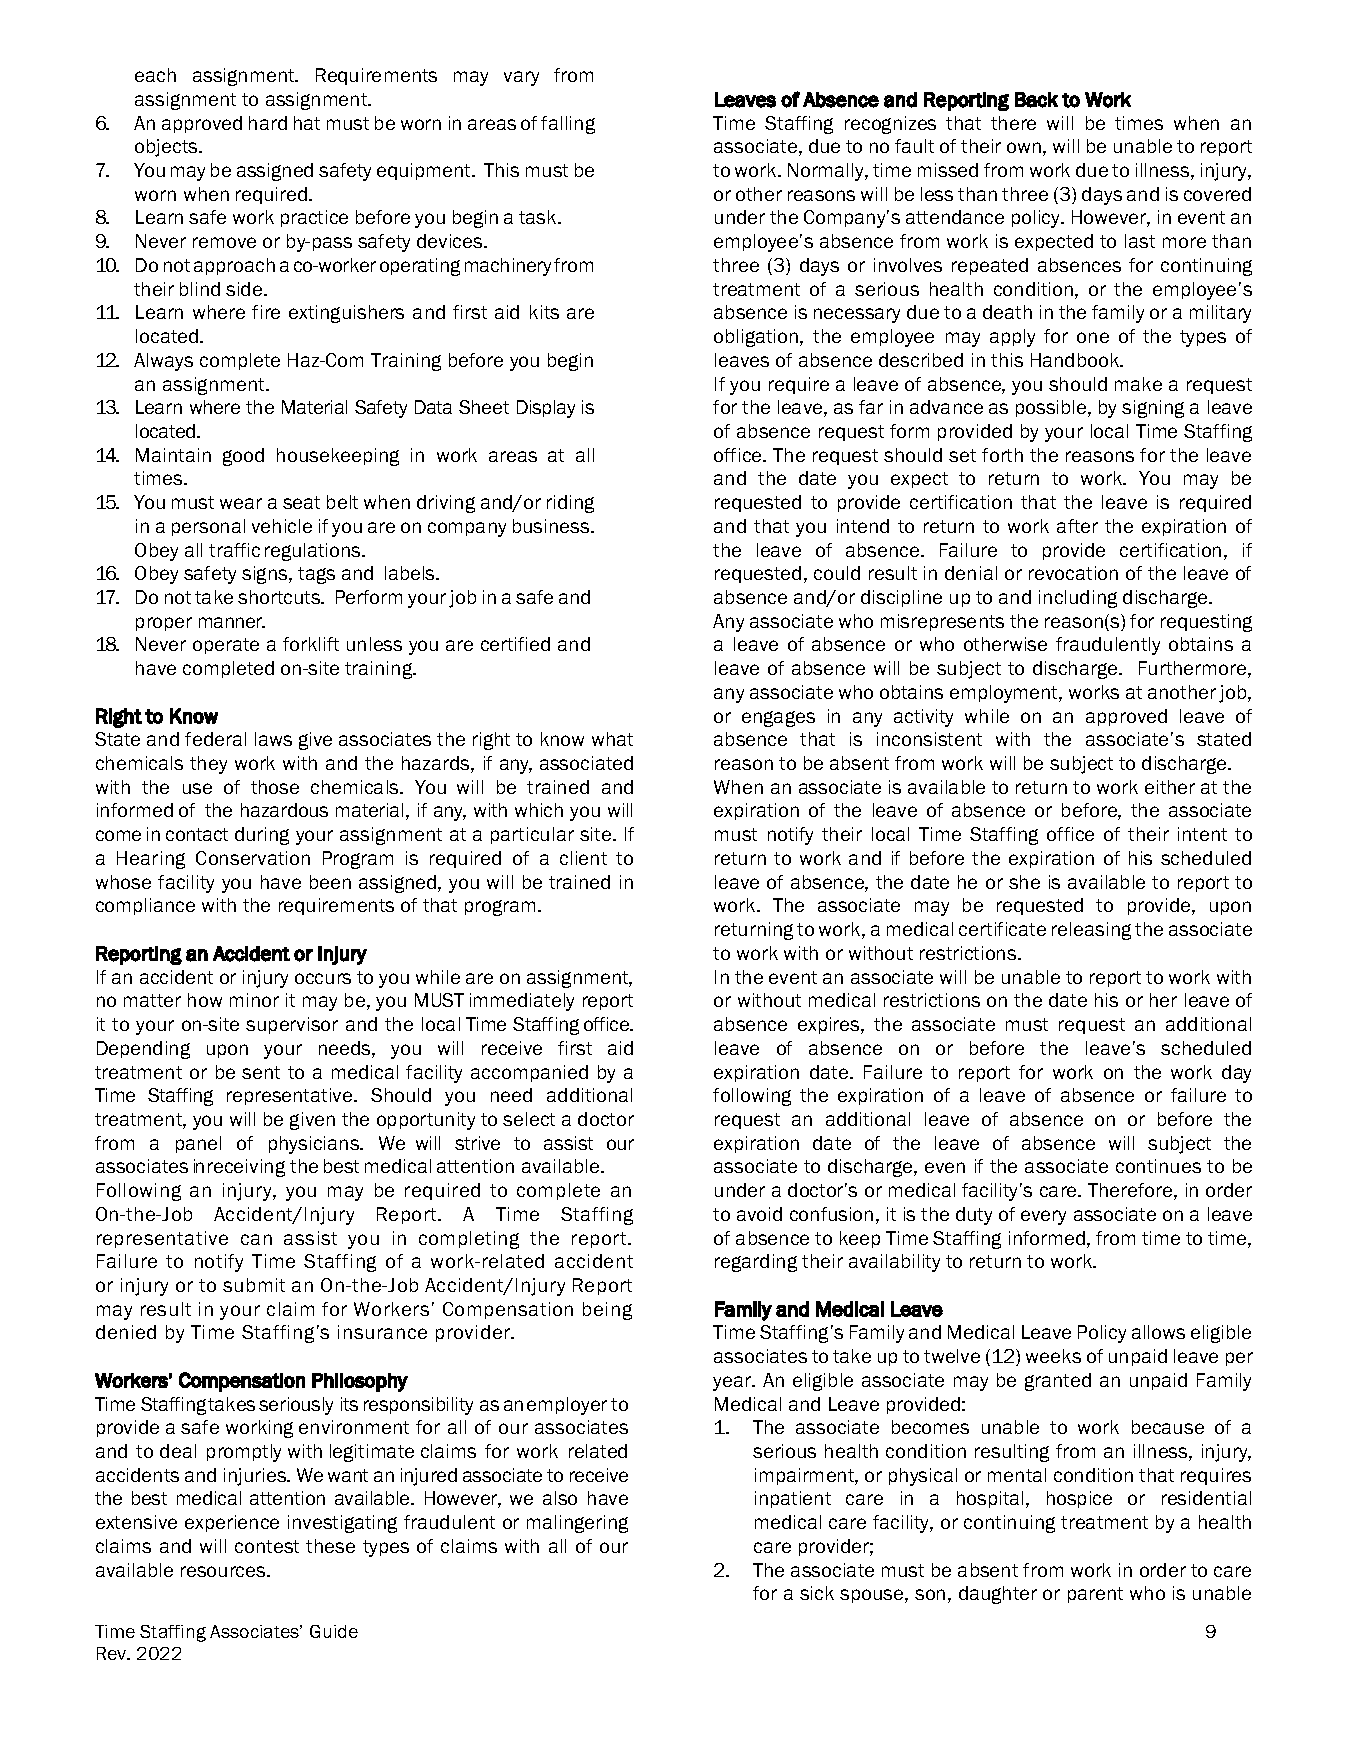  I want to click on Back, so click(1036, 100).
